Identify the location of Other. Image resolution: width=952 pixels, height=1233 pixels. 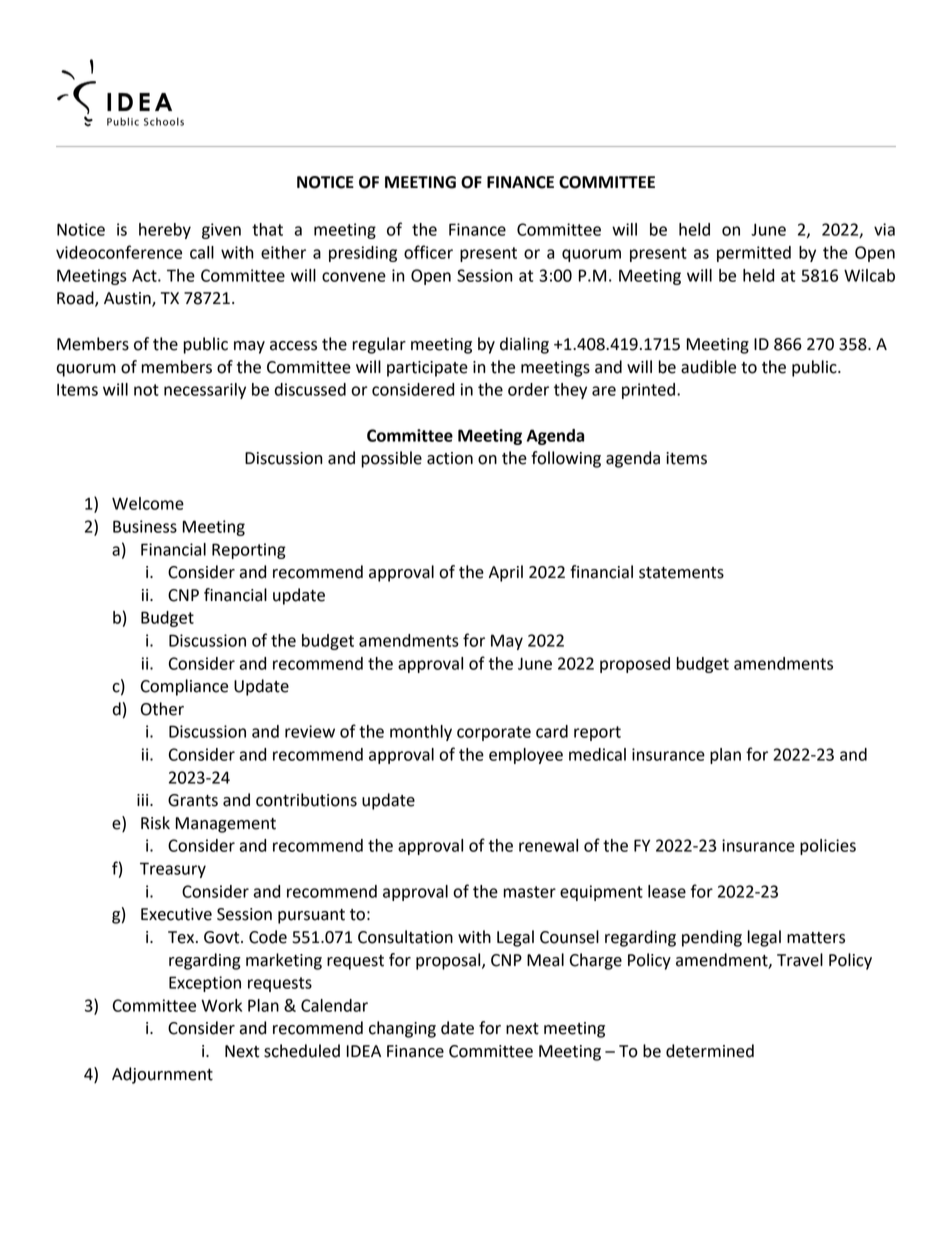
(162, 709).
